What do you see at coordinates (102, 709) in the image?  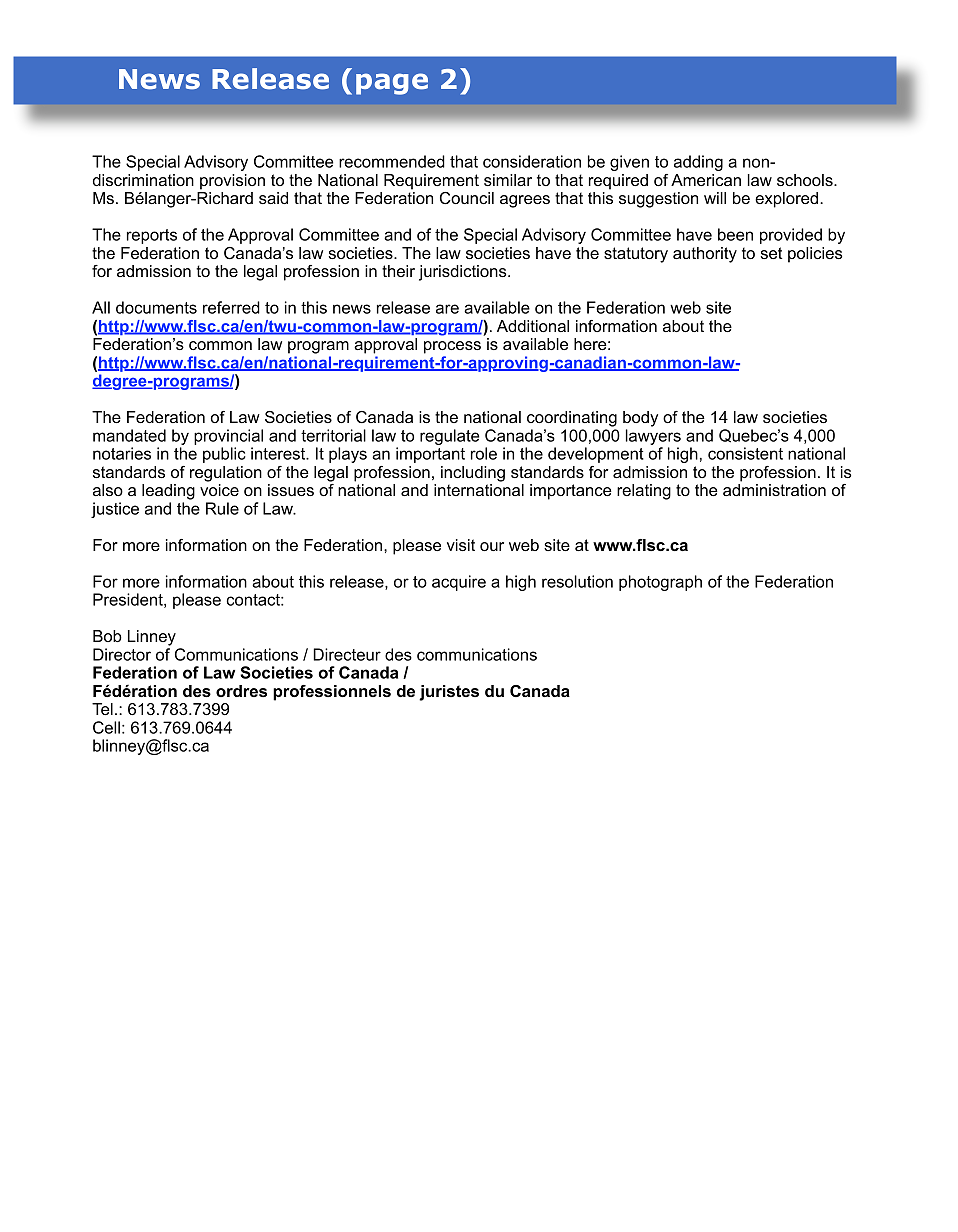 I see `Tel` at bounding box center [102, 709].
